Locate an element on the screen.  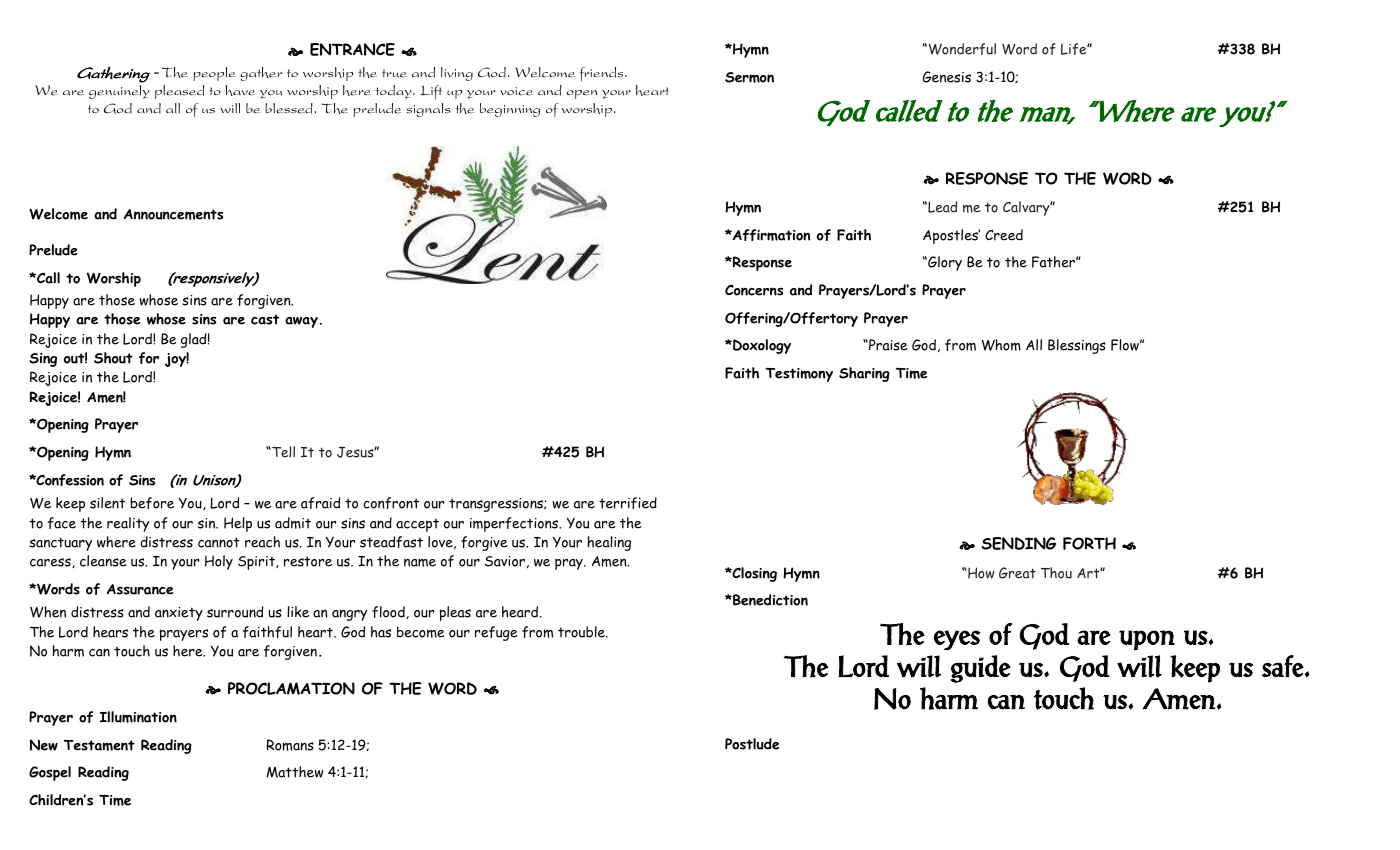
Romans is located at coordinates (290, 745).
